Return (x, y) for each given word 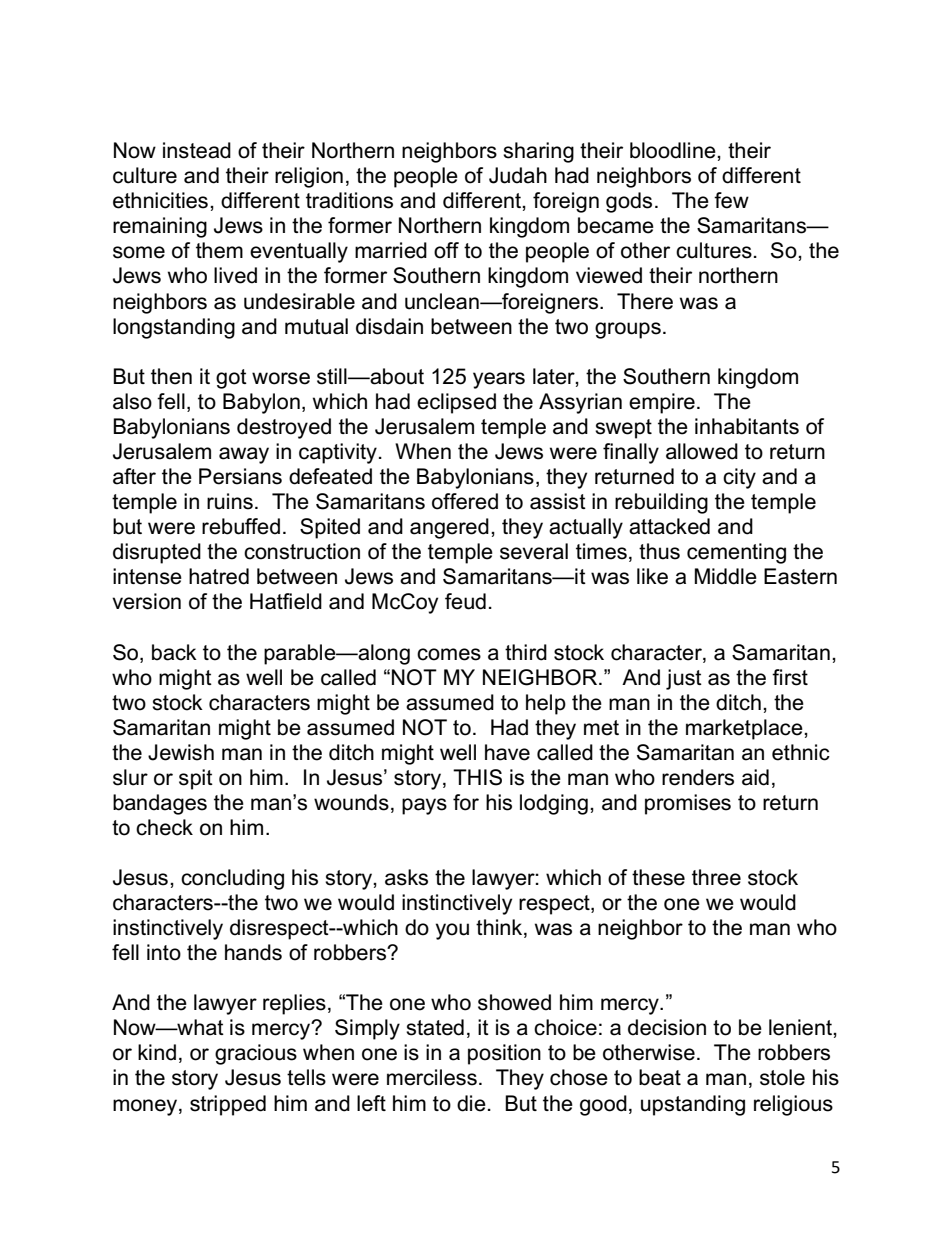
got (231, 379)
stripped (228, 1105)
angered (449, 528)
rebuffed (241, 526)
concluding (232, 879)
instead (197, 150)
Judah (518, 175)
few (731, 200)
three (716, 877)
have (507, 752)
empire (662, 403)
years (499, 380)
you (452, 931)
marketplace (745, 729)
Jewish (181, 752)
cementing (736, 553)
